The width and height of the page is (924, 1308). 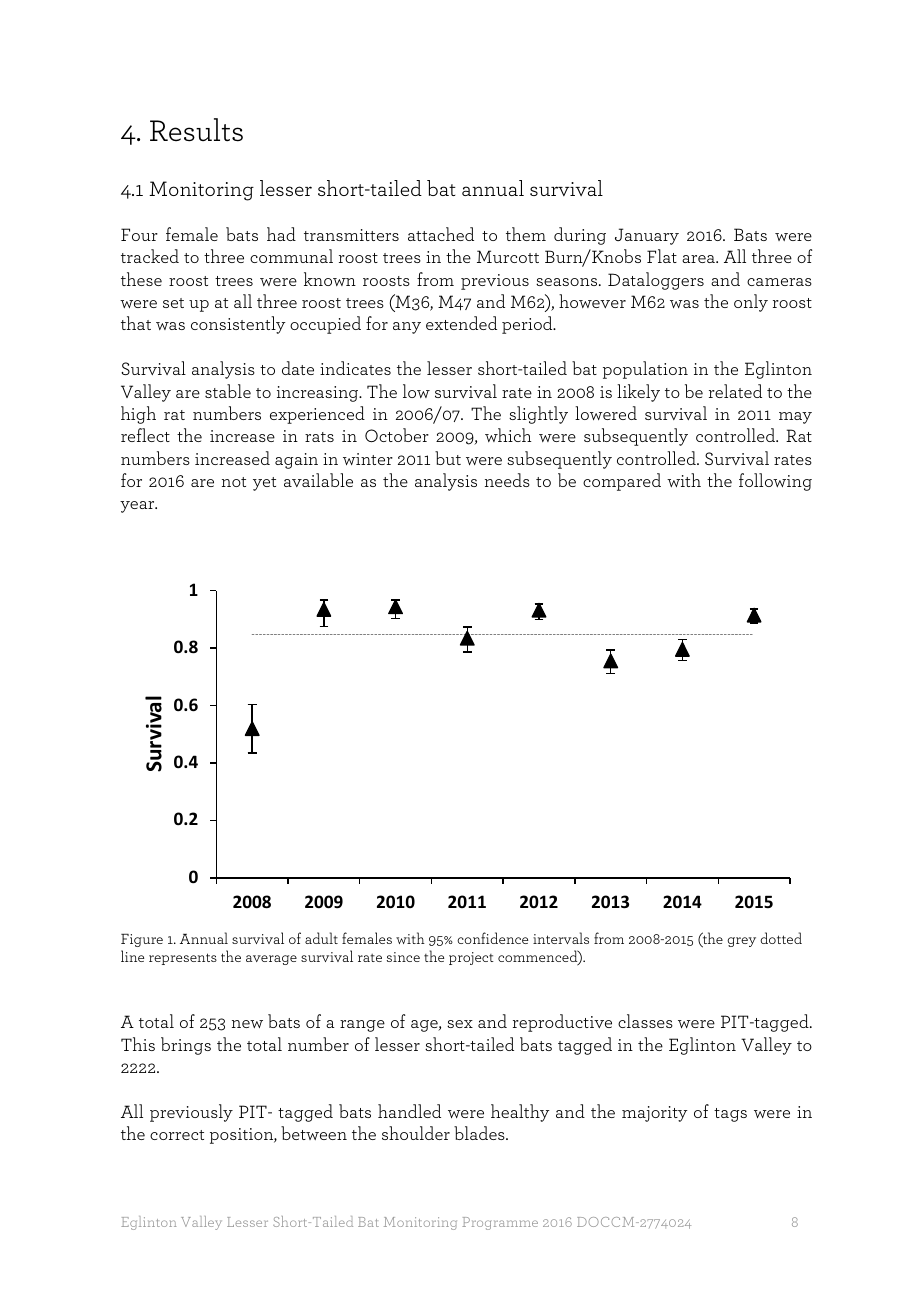 I want to click on January, so click(x=647, y=236).
